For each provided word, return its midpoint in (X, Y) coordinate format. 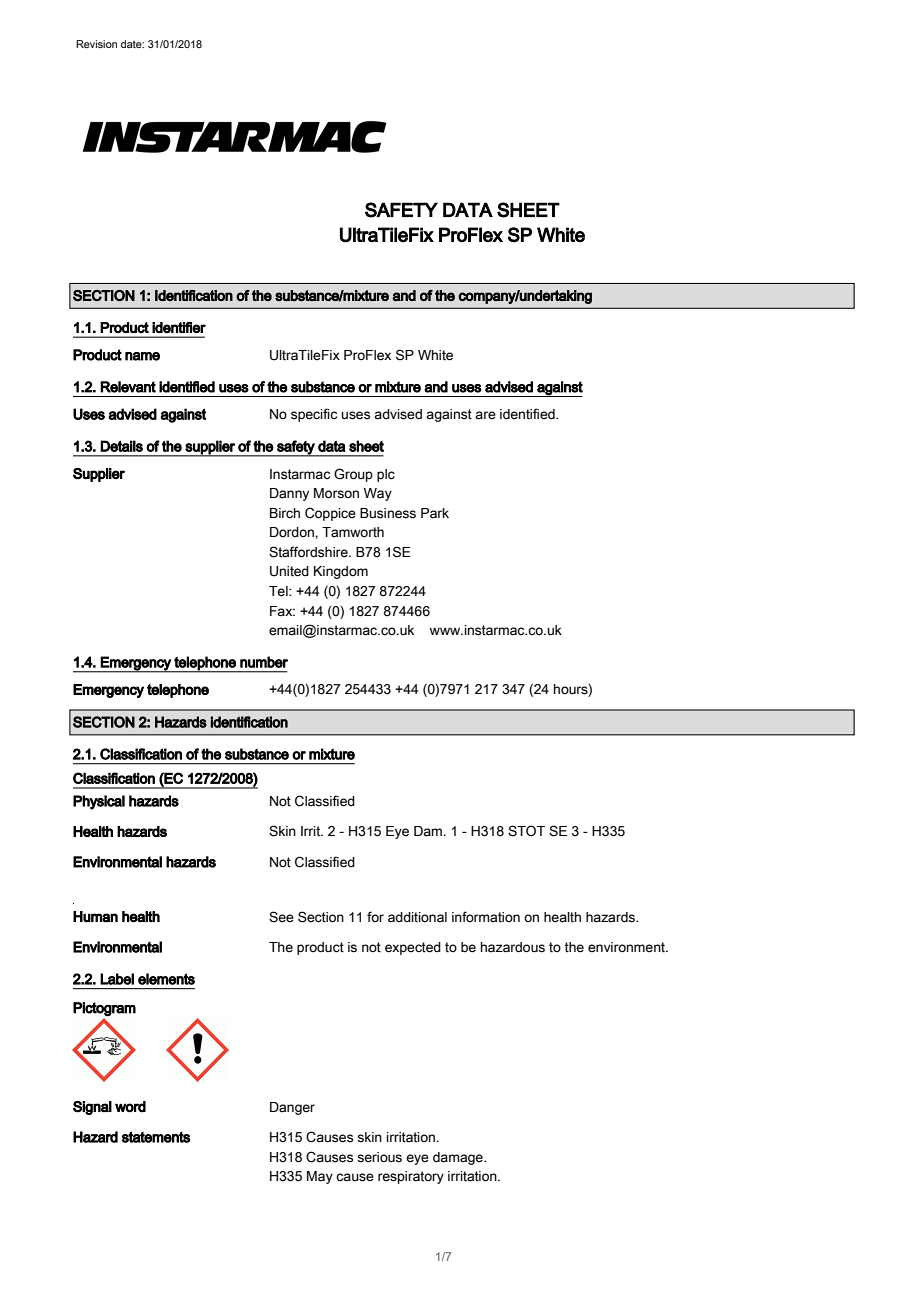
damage (459, 1158)
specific (314, 415)
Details (121, 446)
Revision (96, 44)
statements (156, 1137)
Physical (99, 802)
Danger (292, 1108)
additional (417, 917)
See (281, 917)
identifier (179, 327)
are (485, 415)
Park (435, 513)
